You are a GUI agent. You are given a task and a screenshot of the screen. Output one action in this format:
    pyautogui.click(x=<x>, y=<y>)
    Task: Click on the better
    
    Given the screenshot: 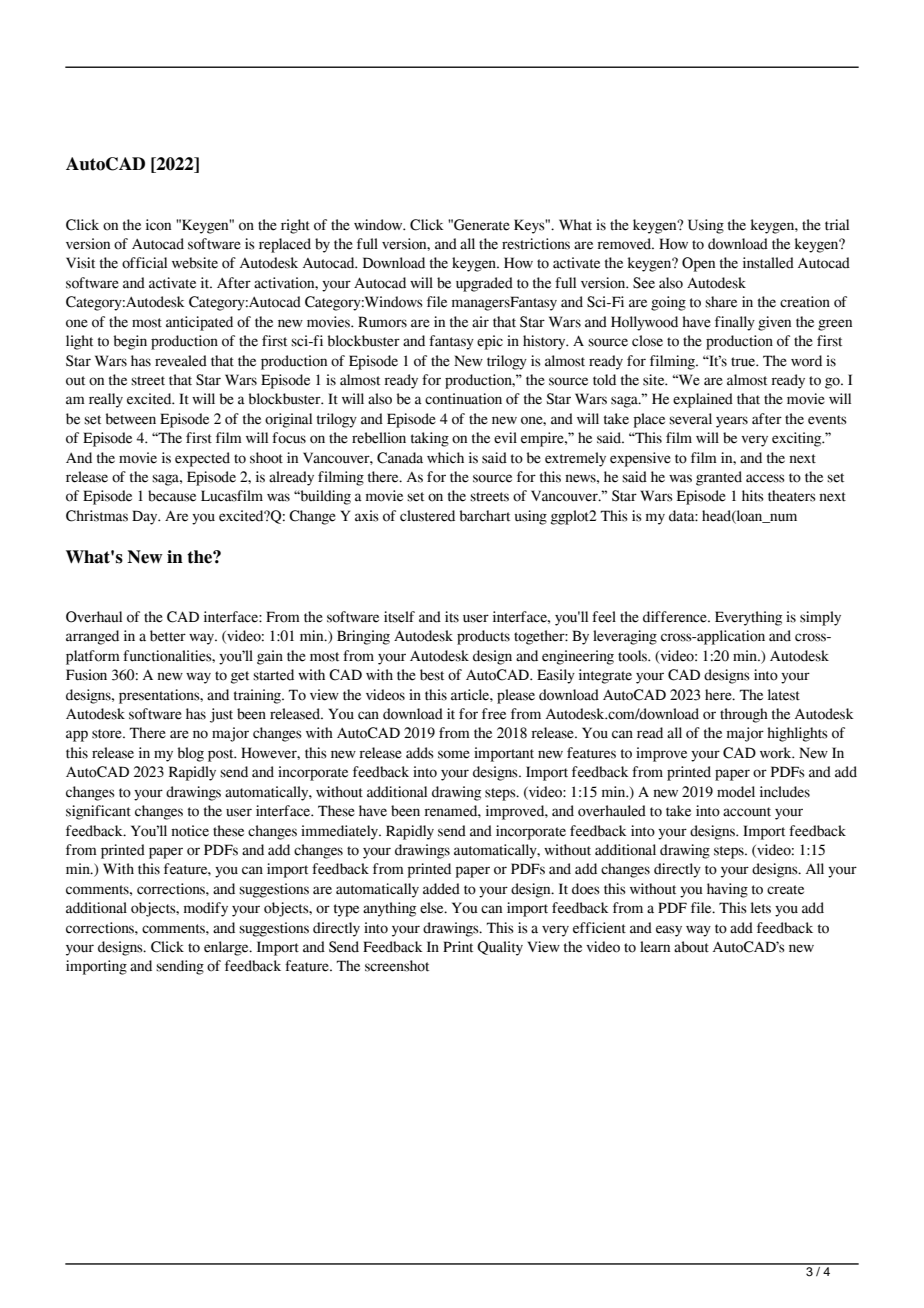 What is the action you would take?
    pyautogui.click(x=168, y=636)
